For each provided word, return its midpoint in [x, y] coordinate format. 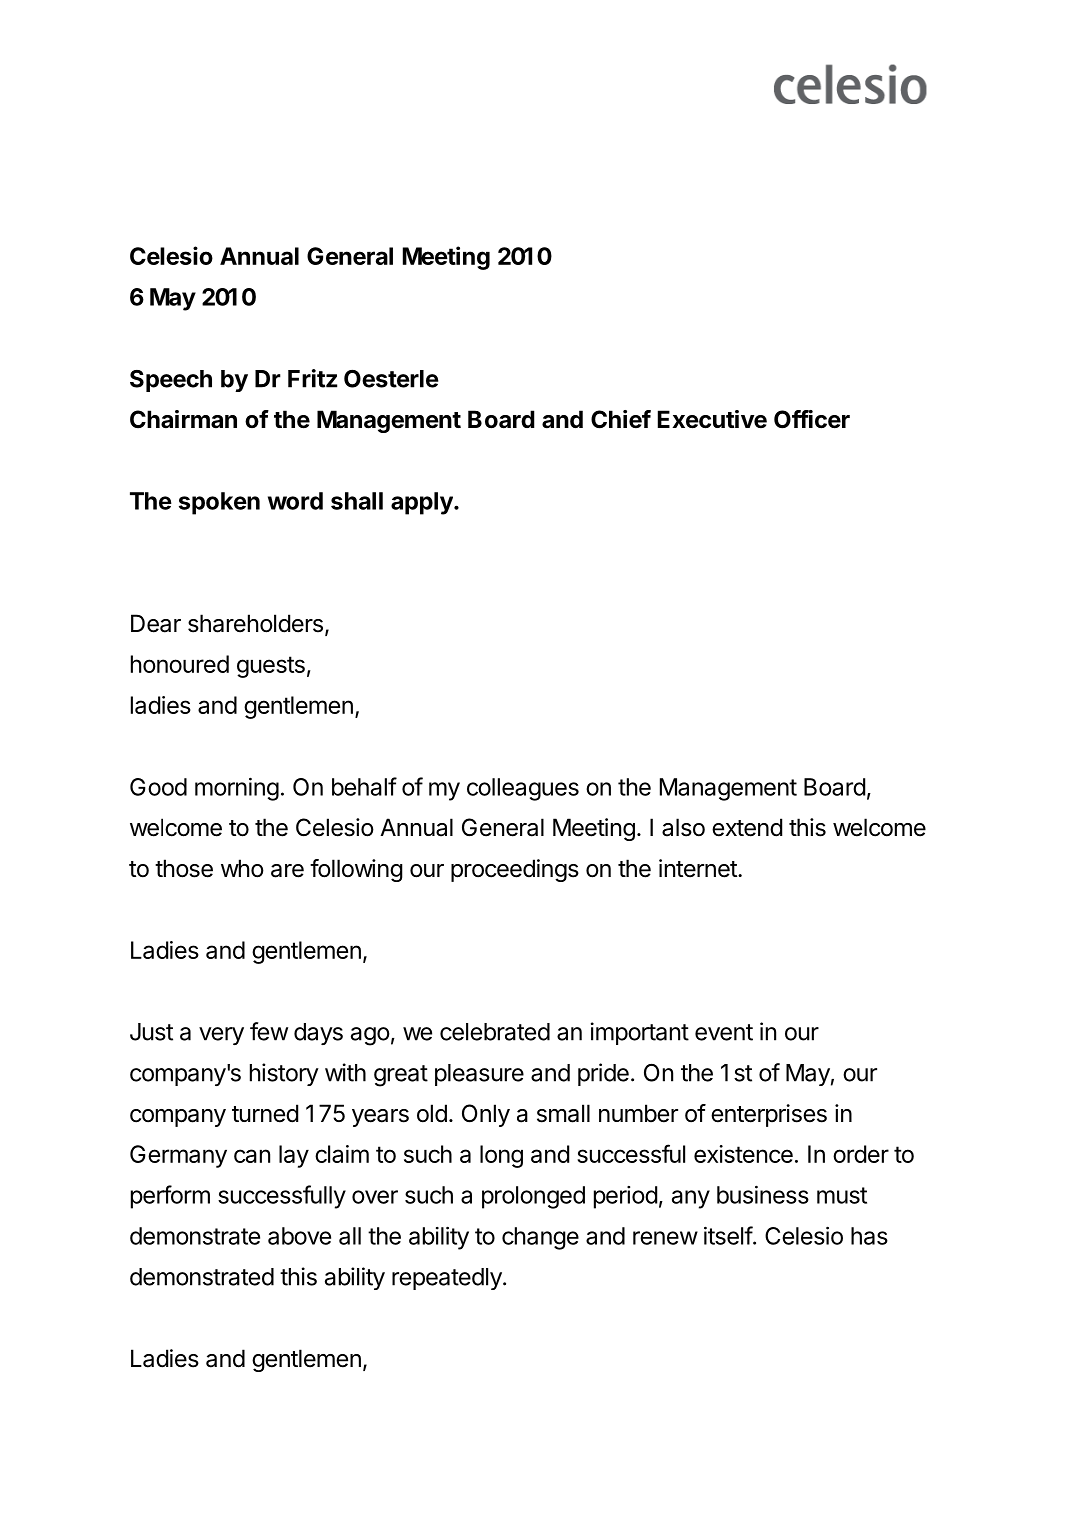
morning [237, 789]
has [869, 1236]
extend [747, 827]
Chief [621, 419]
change [540, 1238]
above [299, 1236]
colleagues [523, 789]
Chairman [183, 419]
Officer [812, 419]
